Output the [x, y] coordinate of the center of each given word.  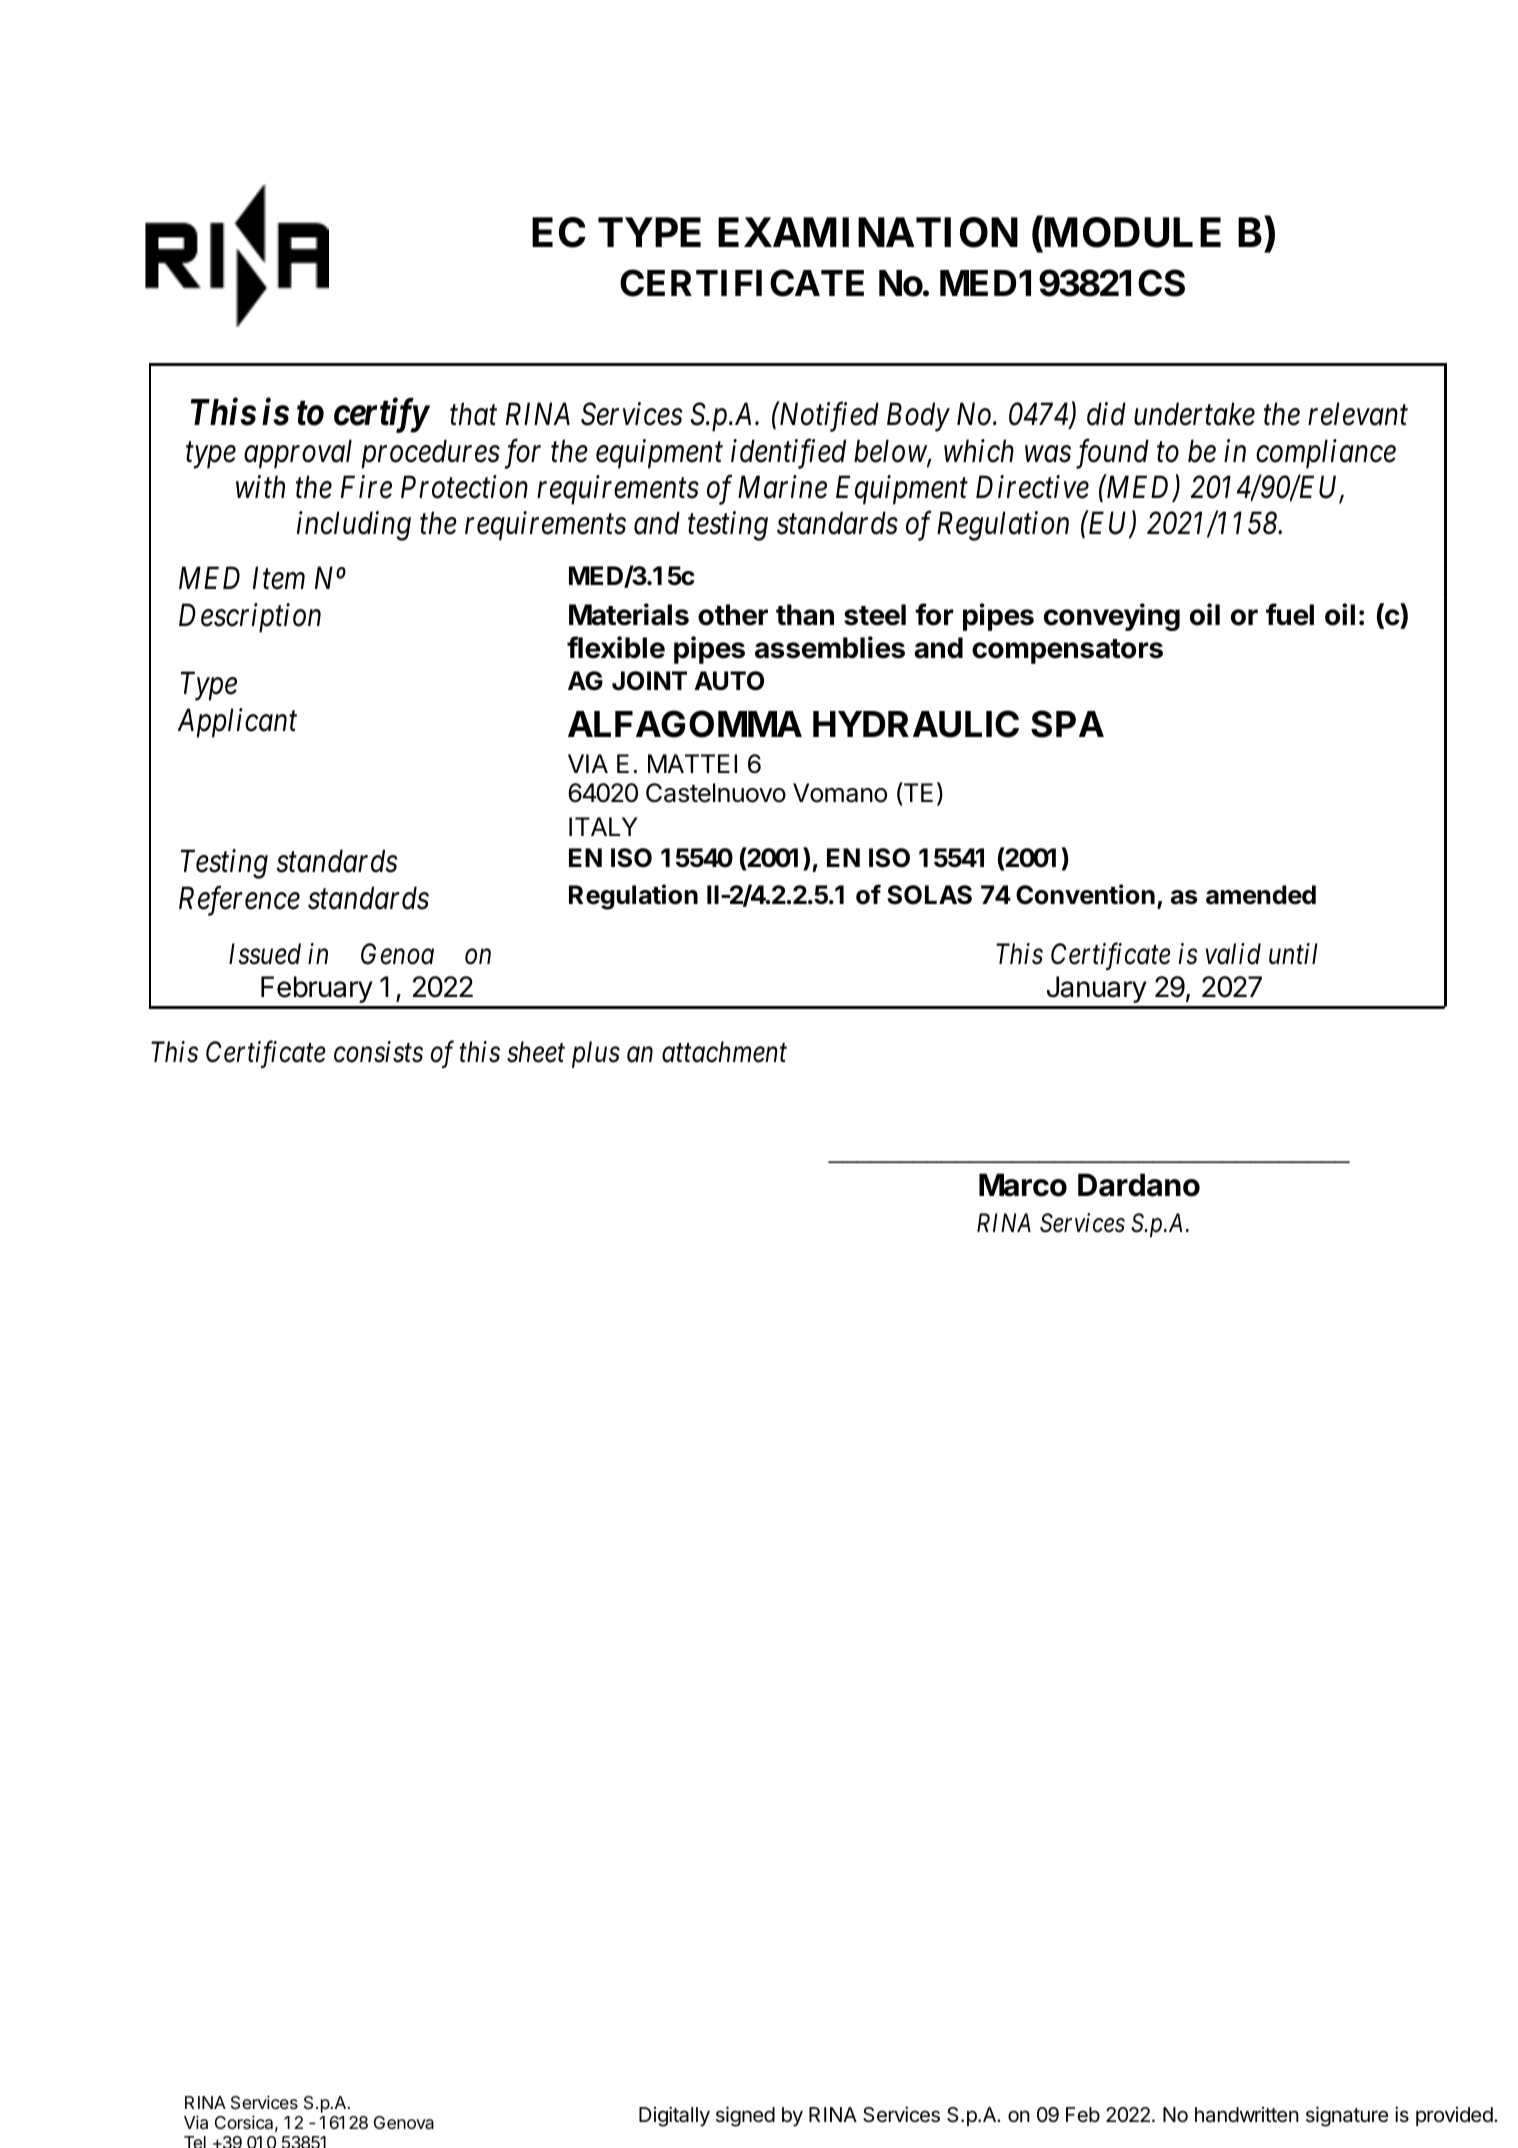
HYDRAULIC [916, 724]
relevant [1358, 414]
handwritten [1247, 2115]
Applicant [237, 723]
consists [378, 1052]
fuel [1290, 614]
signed [745, 2116]
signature [1347, 2116]
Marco [1023, 1185]
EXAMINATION [868, 232]
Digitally [674, 2116]
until [1293, 953]
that [473, 414]
